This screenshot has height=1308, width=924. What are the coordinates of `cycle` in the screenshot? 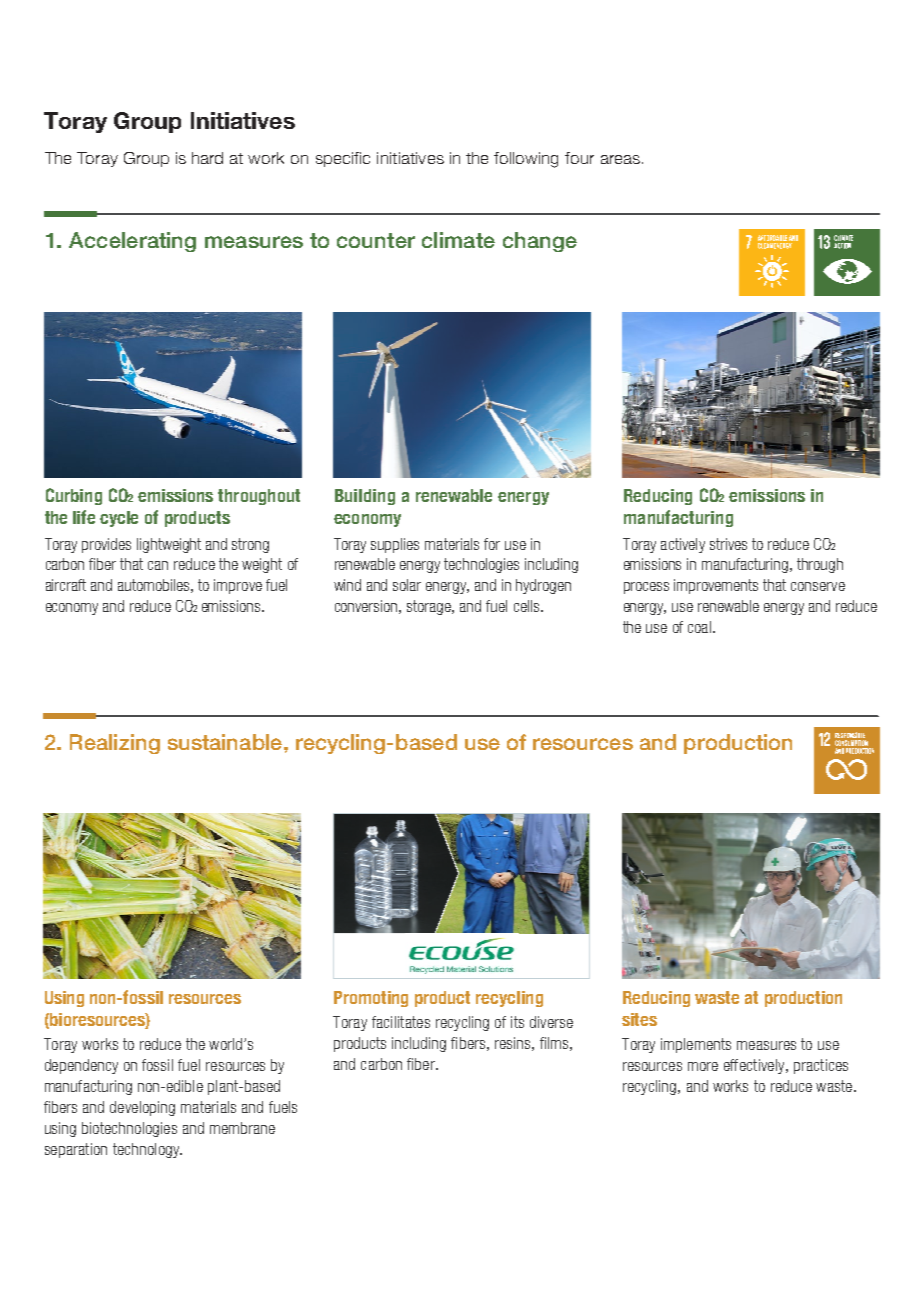 It's located at (119, 519).
